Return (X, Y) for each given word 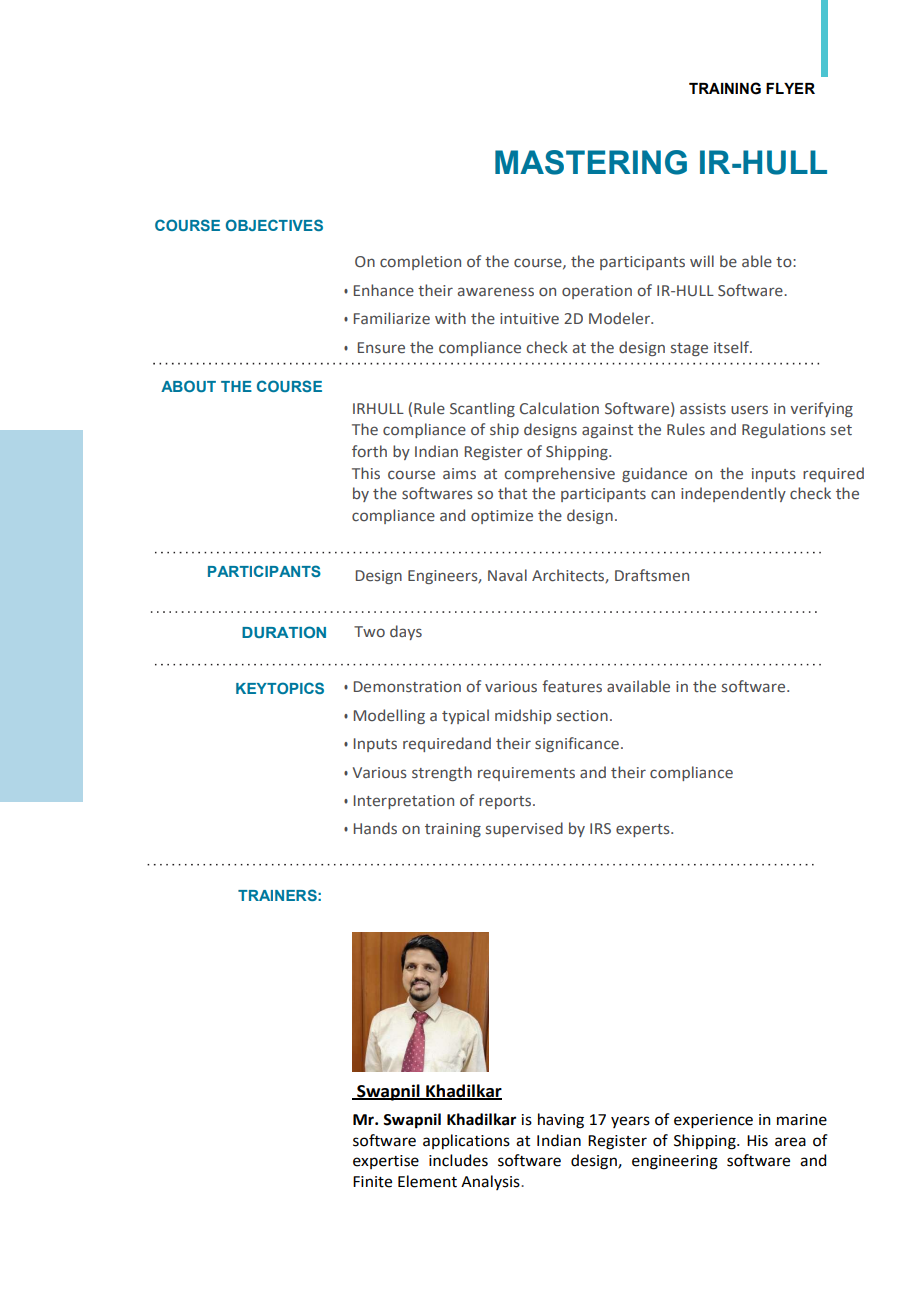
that (512, 493)
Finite (372, 1182)
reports (505, 802)
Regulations (784, 430)
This (366, 473)
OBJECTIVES (274, 225)
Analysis (491, 1182)
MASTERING (591, 162)
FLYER (790, 88)
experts (644, 830)
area (790, 1142)
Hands (375, 828)
